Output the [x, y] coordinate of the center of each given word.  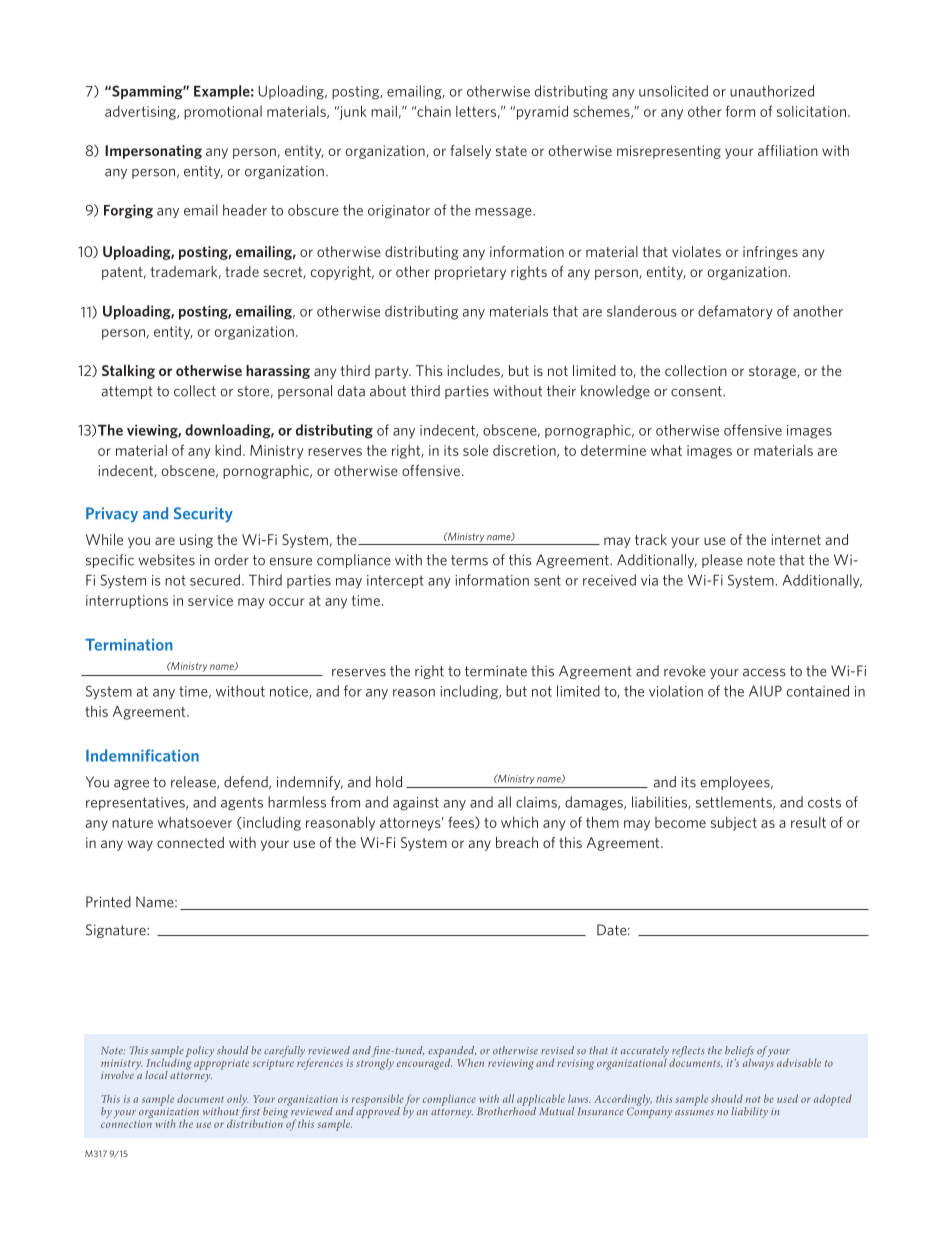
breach [517, 842]
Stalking [128, 372]
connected [190, 842]
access [764, 672]
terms [469, 560]
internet [796, 539]
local [156, 1075]
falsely [470, 152]
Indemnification [142, 755]
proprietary [470, 273]
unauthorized [772, 91]
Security [203, 514]
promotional [223, 113]
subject [734, 823]
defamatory [735, 312]
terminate [496, 671]
